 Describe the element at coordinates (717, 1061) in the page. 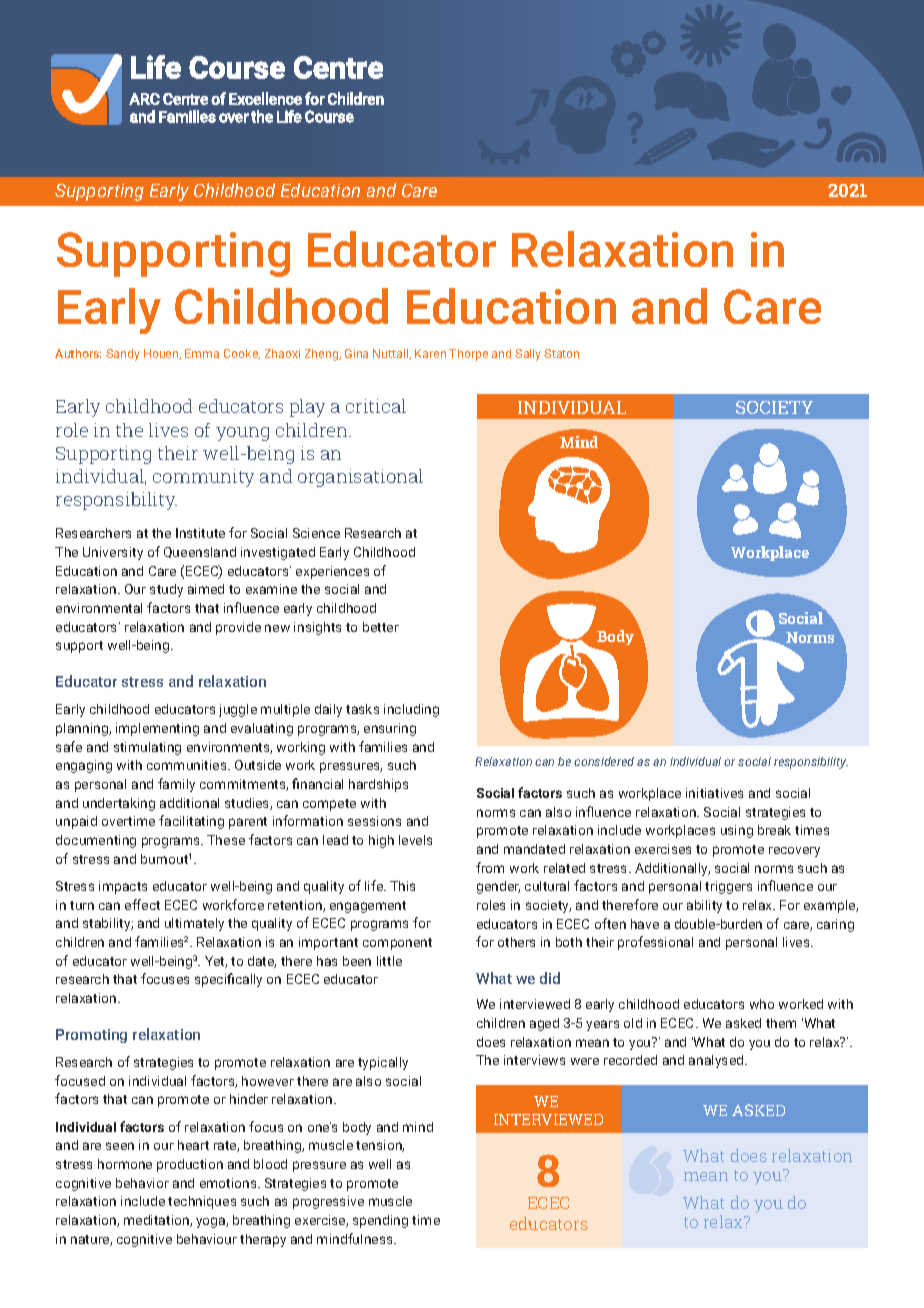

I see `analysed` at that location.
